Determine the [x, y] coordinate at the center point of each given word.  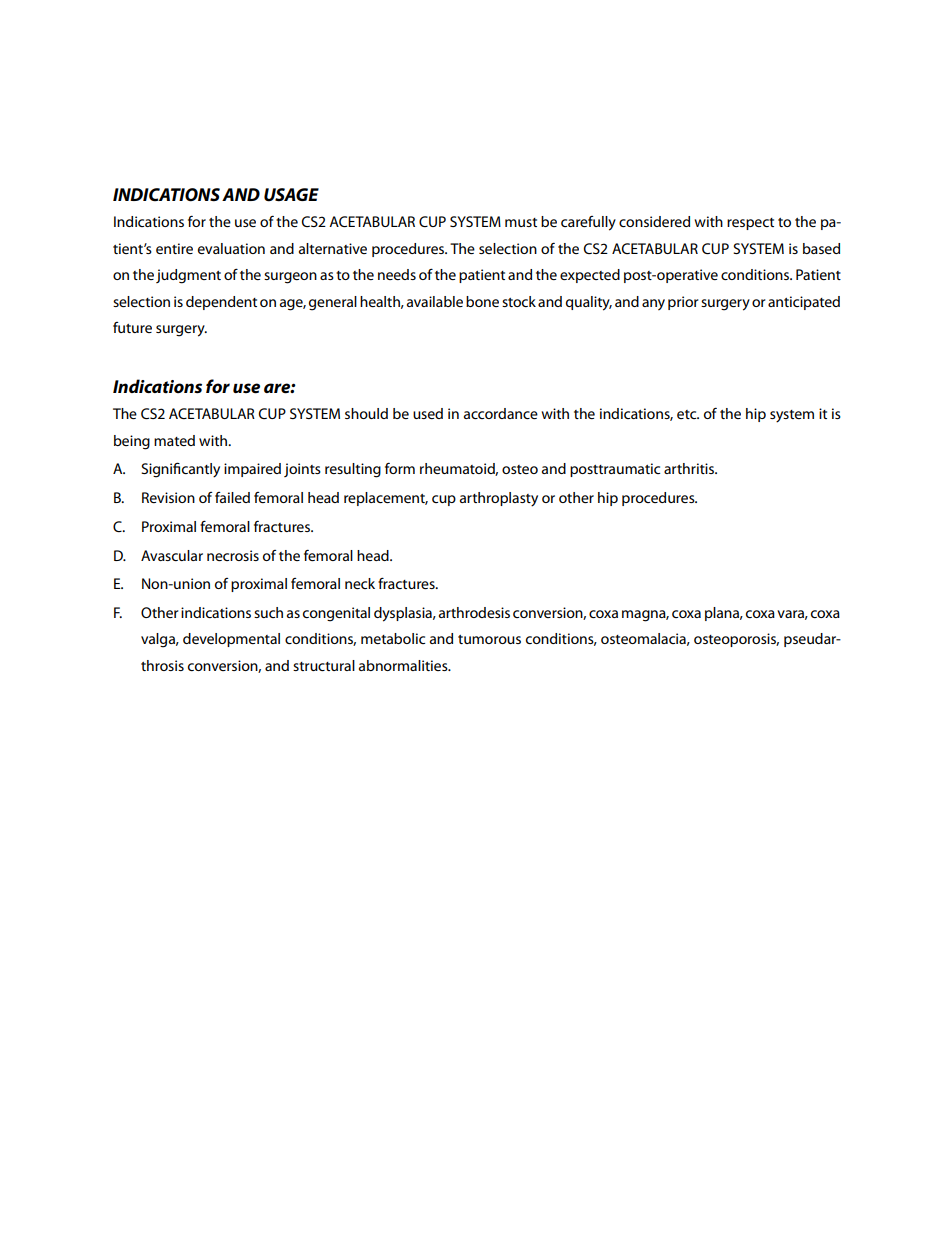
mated [174, 440]
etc [688, 414]
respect [750, 224]
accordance [501, 413]
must [521, 222]
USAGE [291, 195]
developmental [231, 640]
